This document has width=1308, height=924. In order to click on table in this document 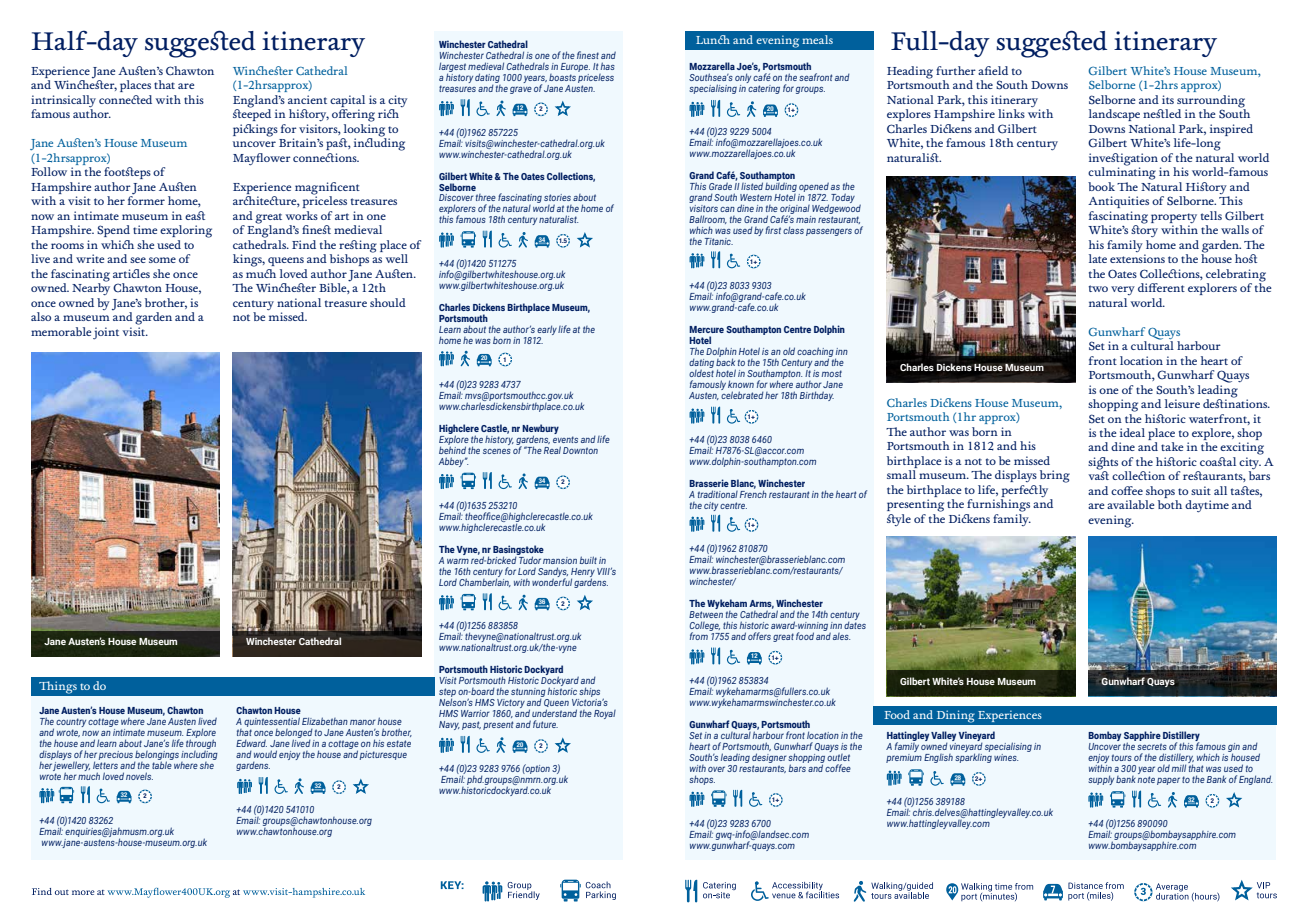, I will do `click(162, 764)`.
